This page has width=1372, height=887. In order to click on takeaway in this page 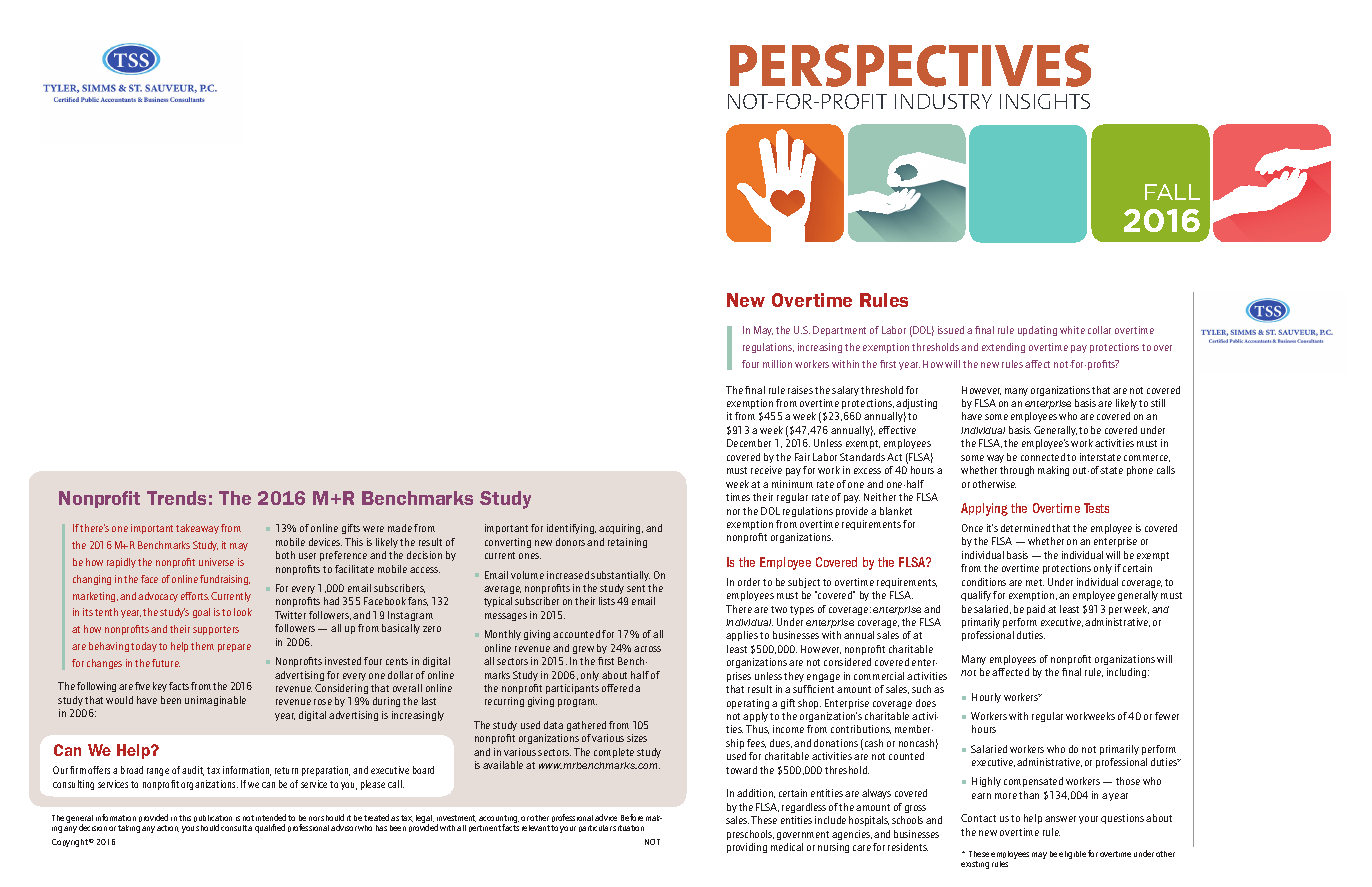, I will do `click(197, 529)`.
